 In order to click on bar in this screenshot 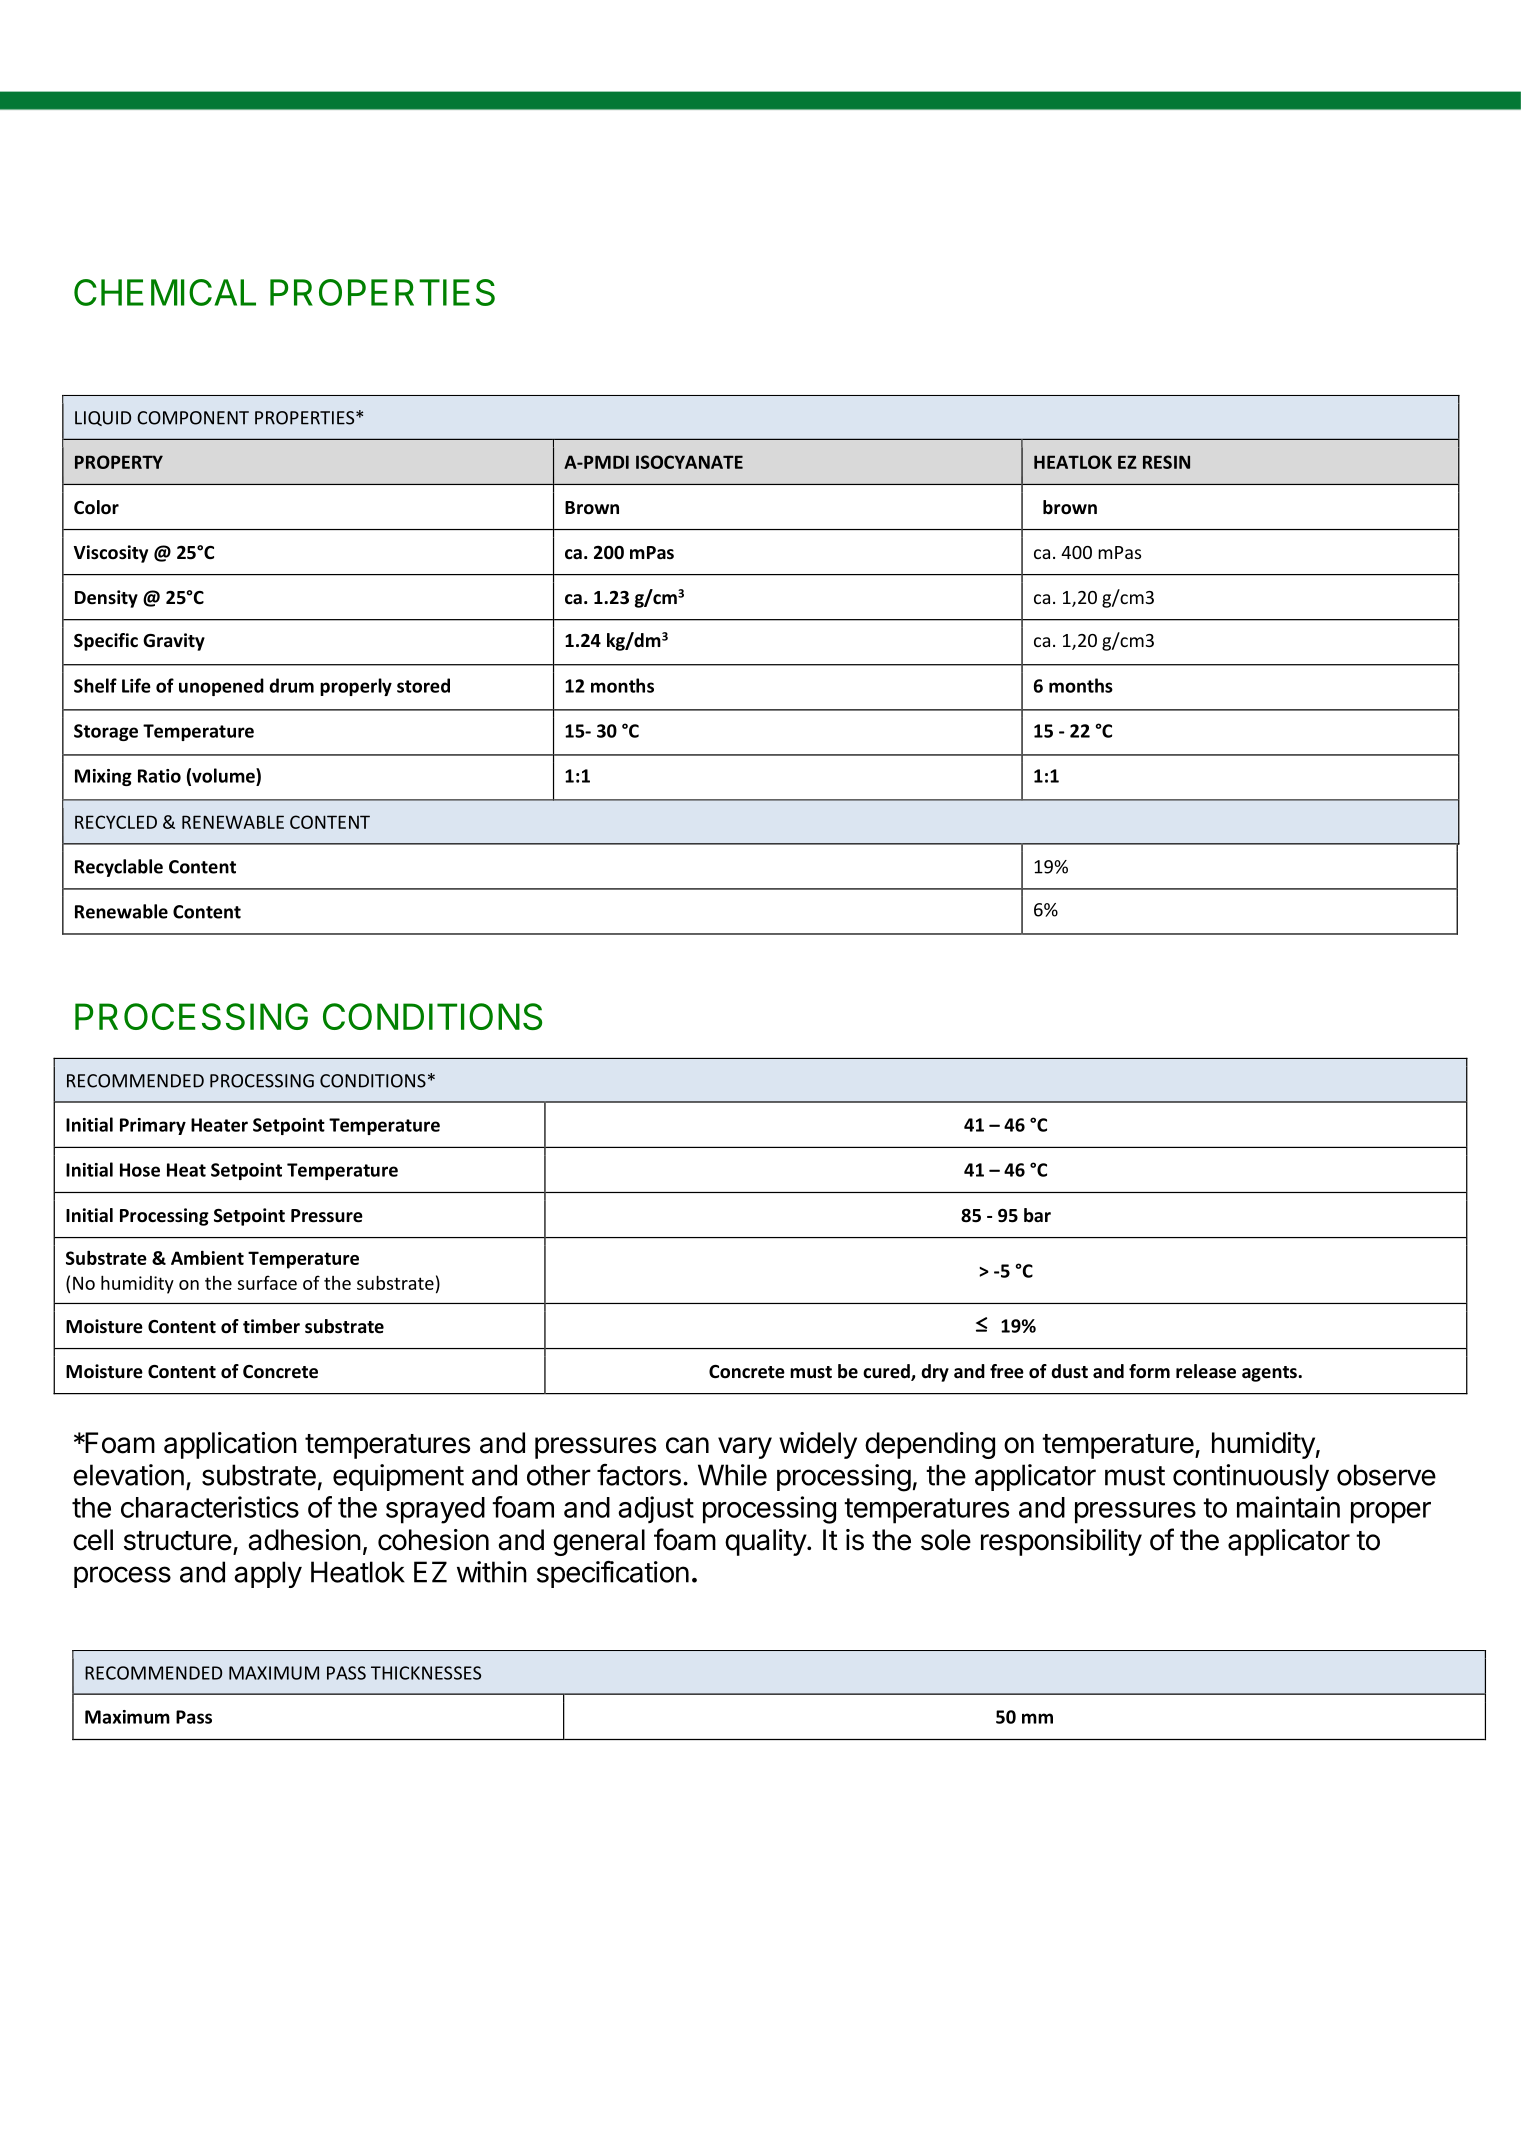, I will do `click(1037, 1215)`.
